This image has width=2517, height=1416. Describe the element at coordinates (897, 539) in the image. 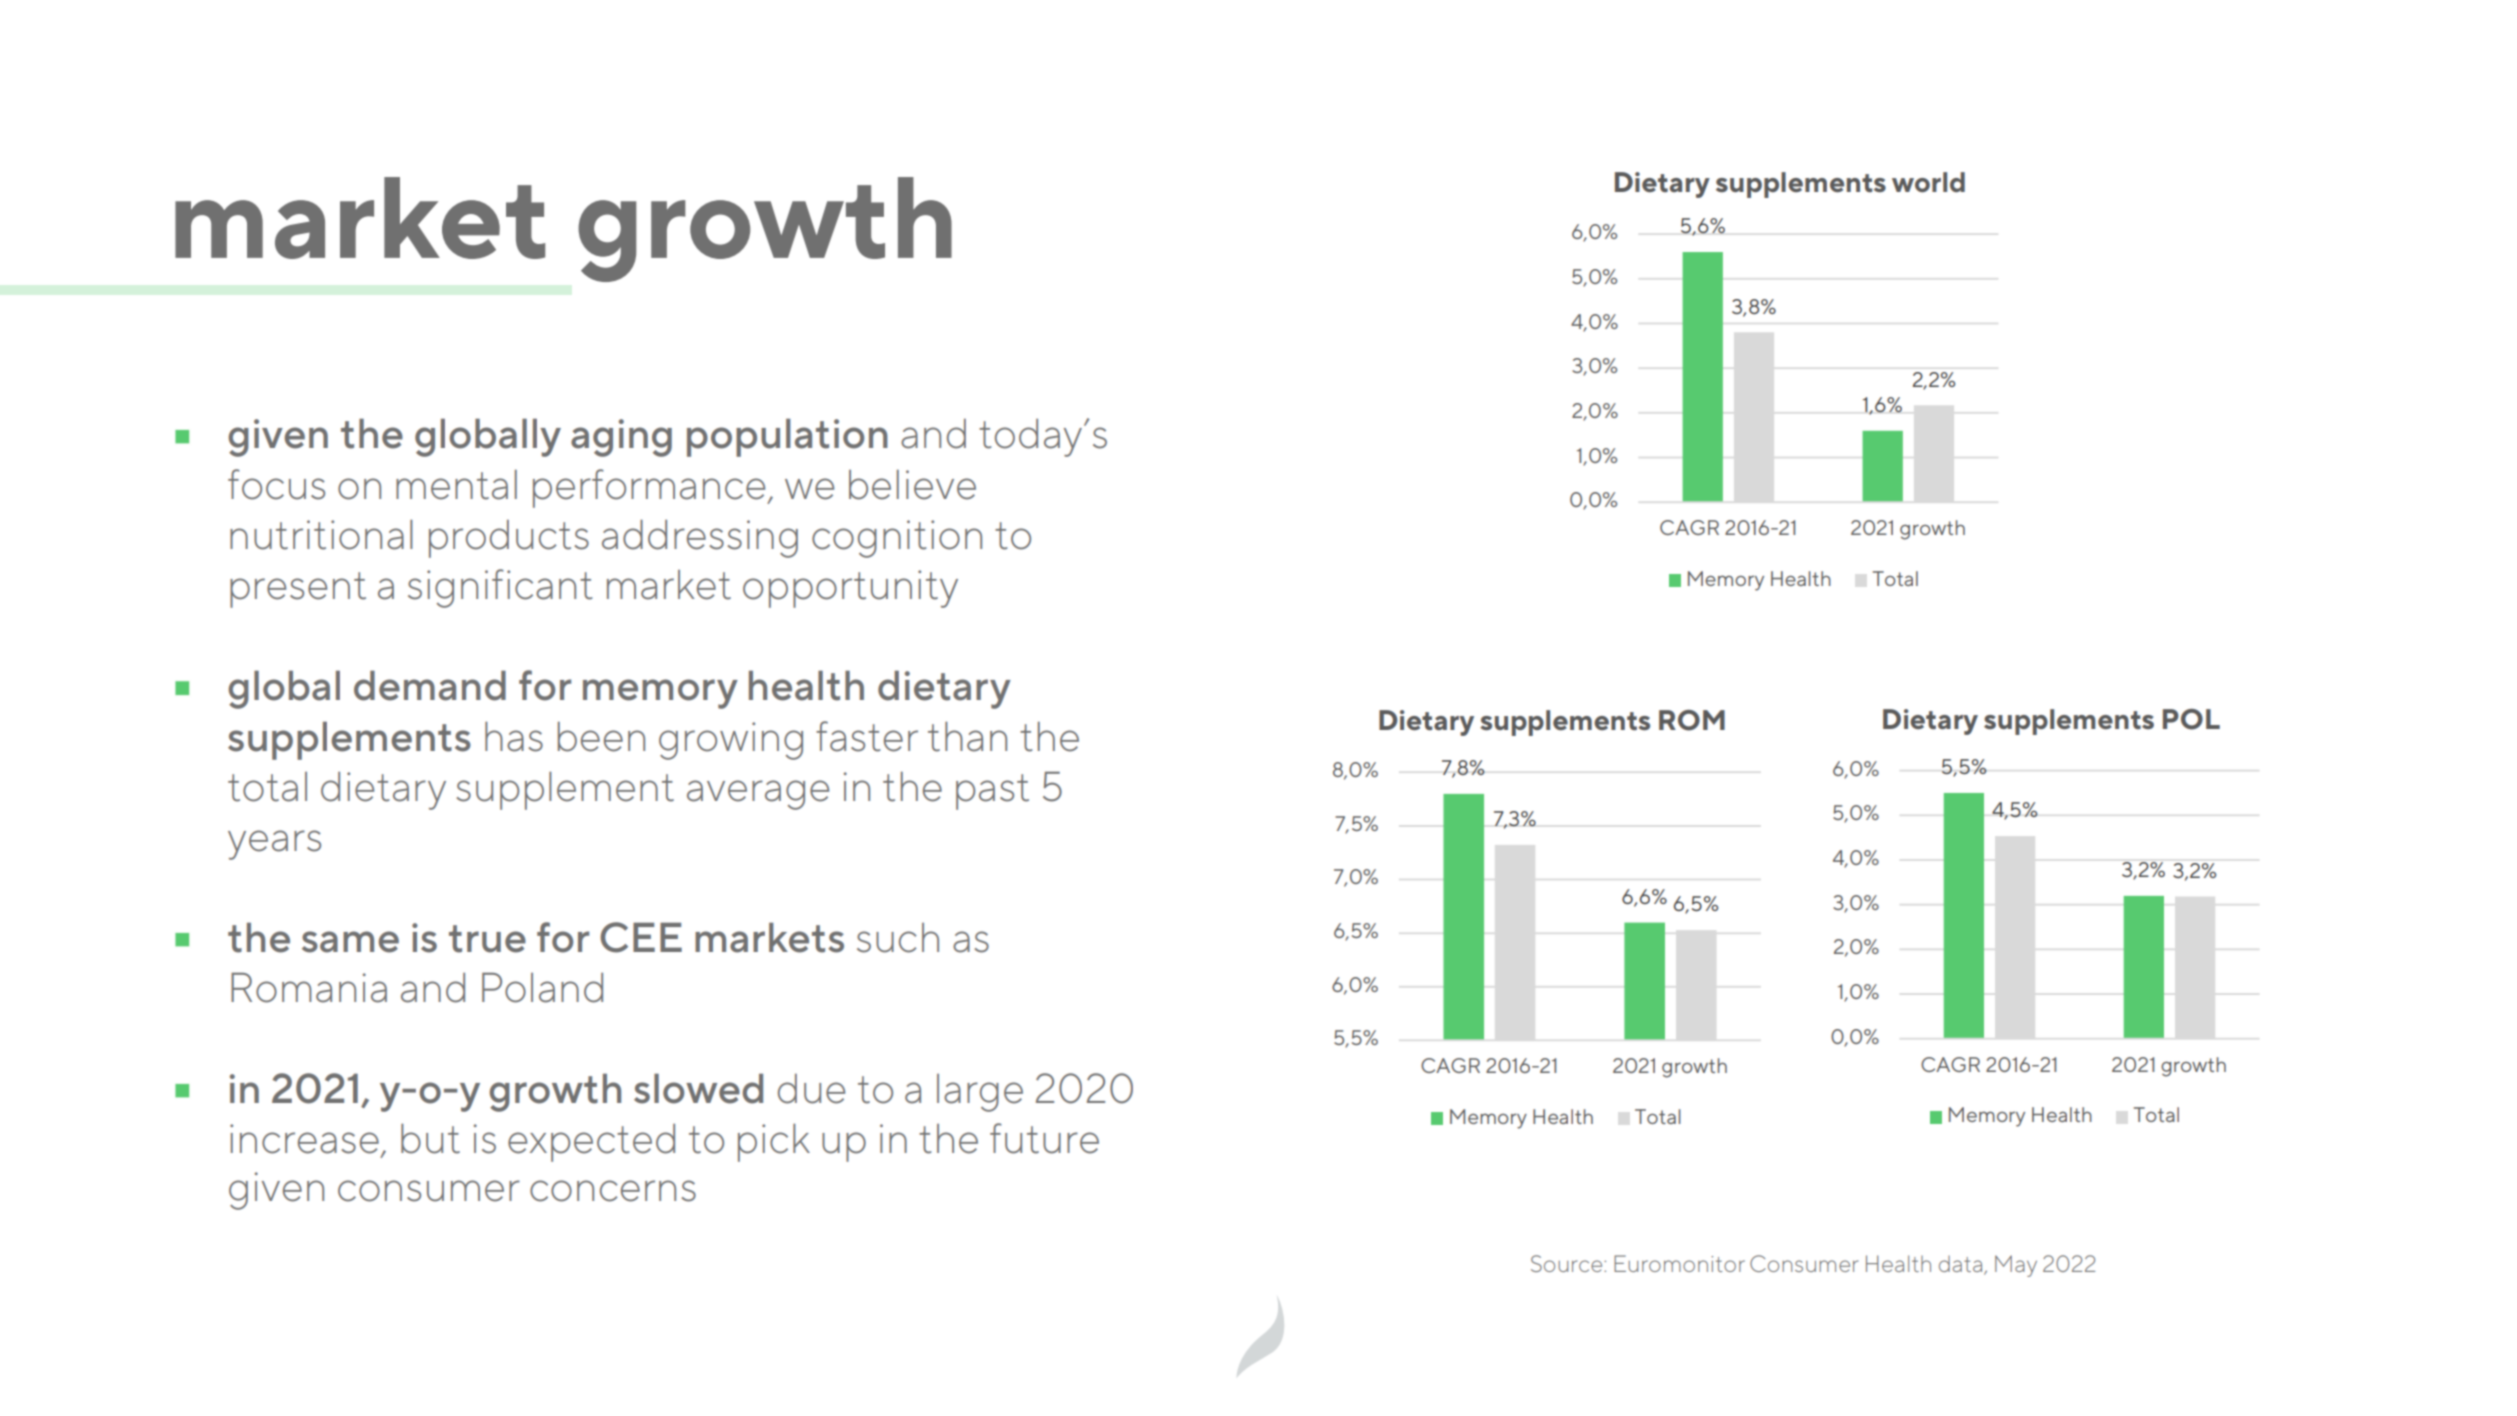

I see `cognition` at that location.
